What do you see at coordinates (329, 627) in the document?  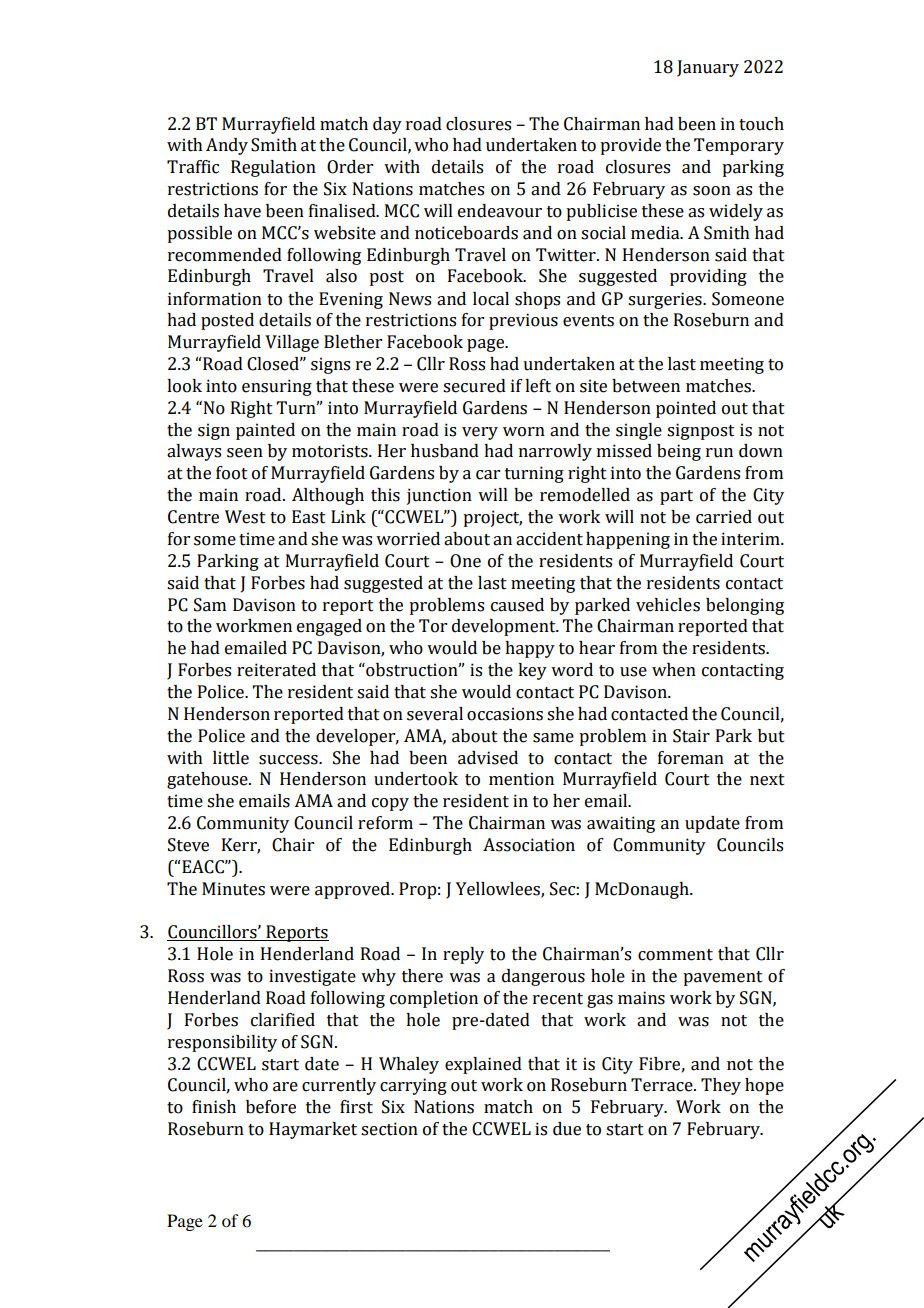 I see `engaged` at bounding box center [329, 627].
